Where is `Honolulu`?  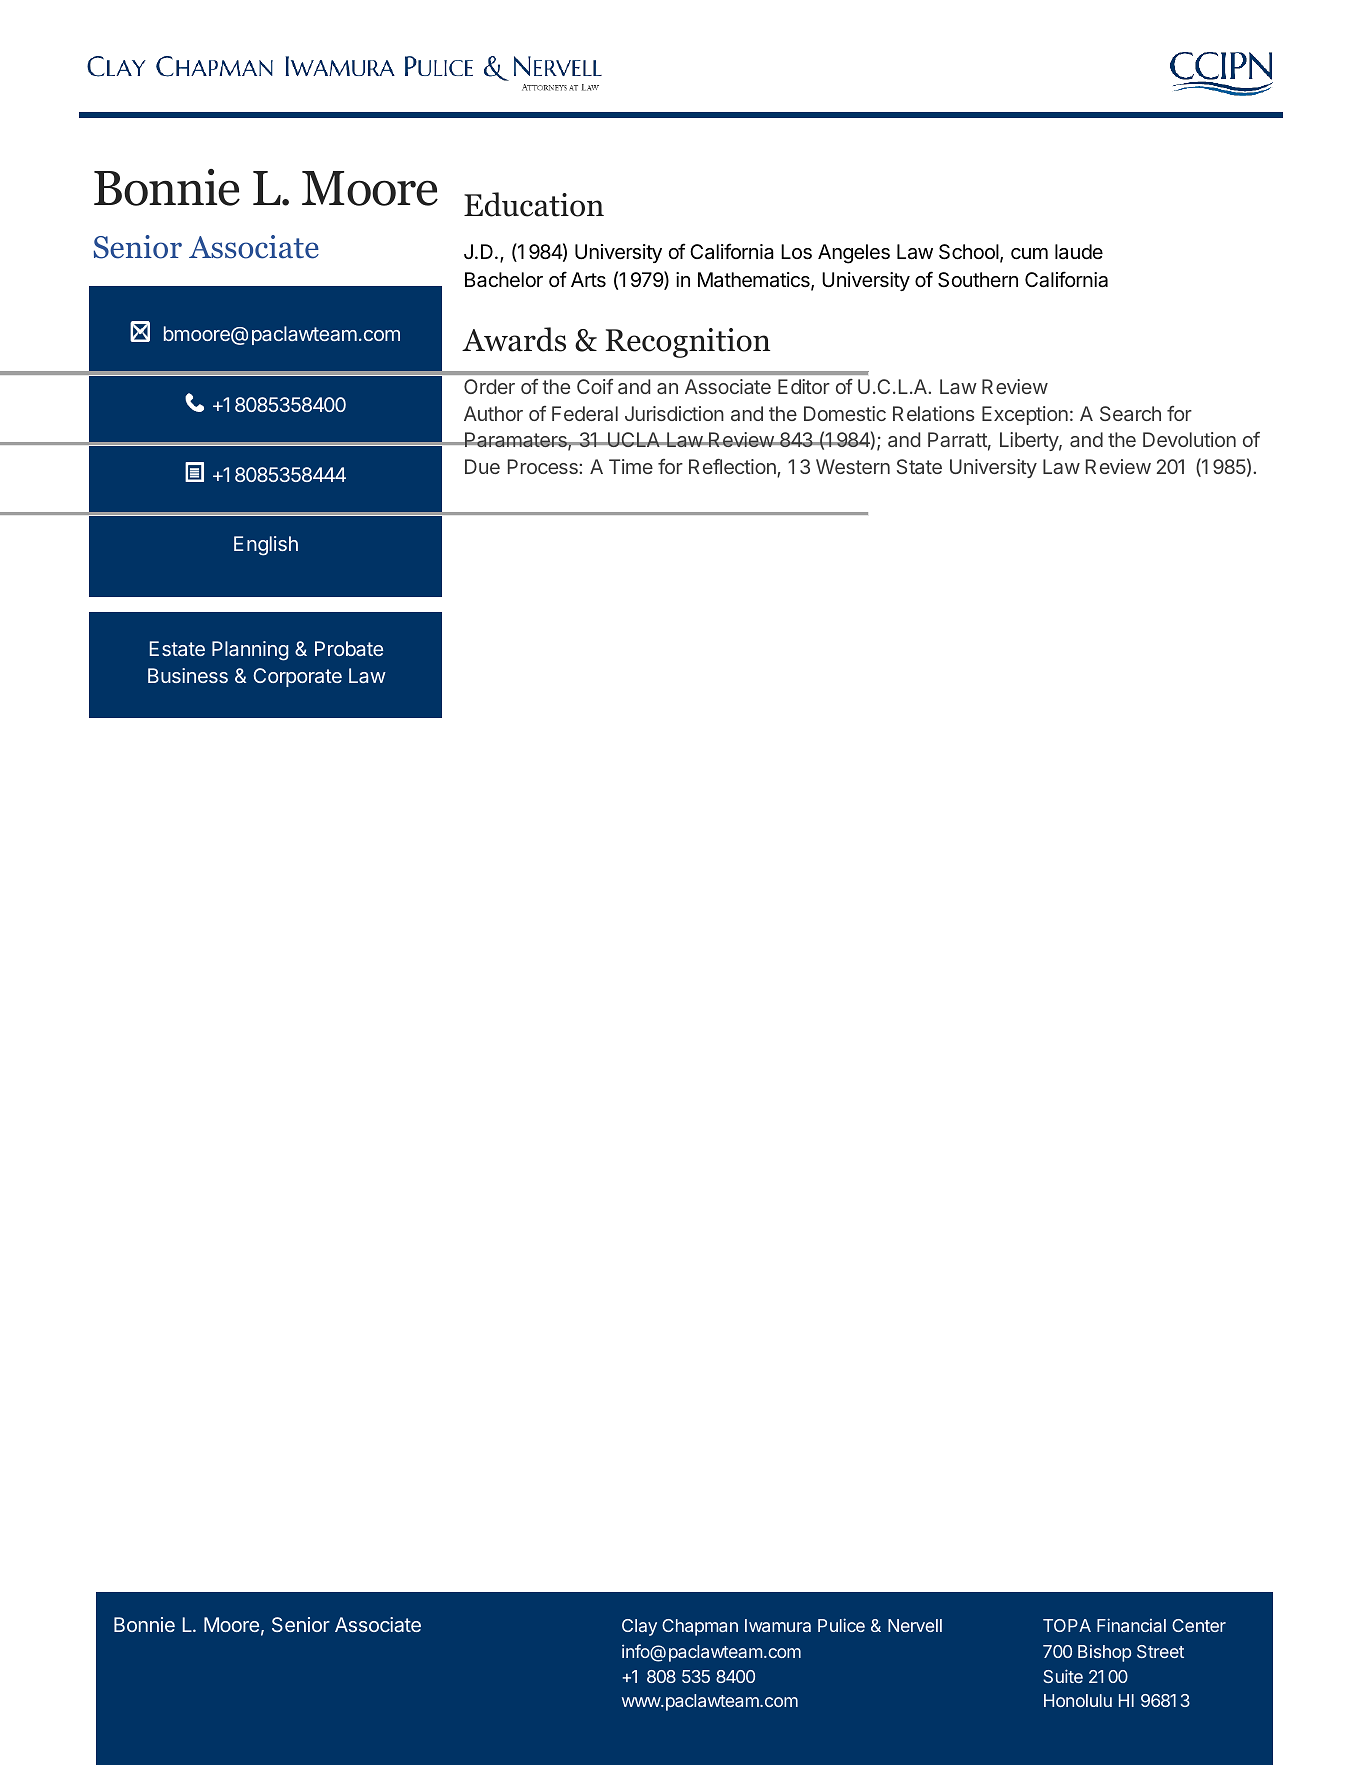 Honolulu is located at coordinates (1078, 1700).
